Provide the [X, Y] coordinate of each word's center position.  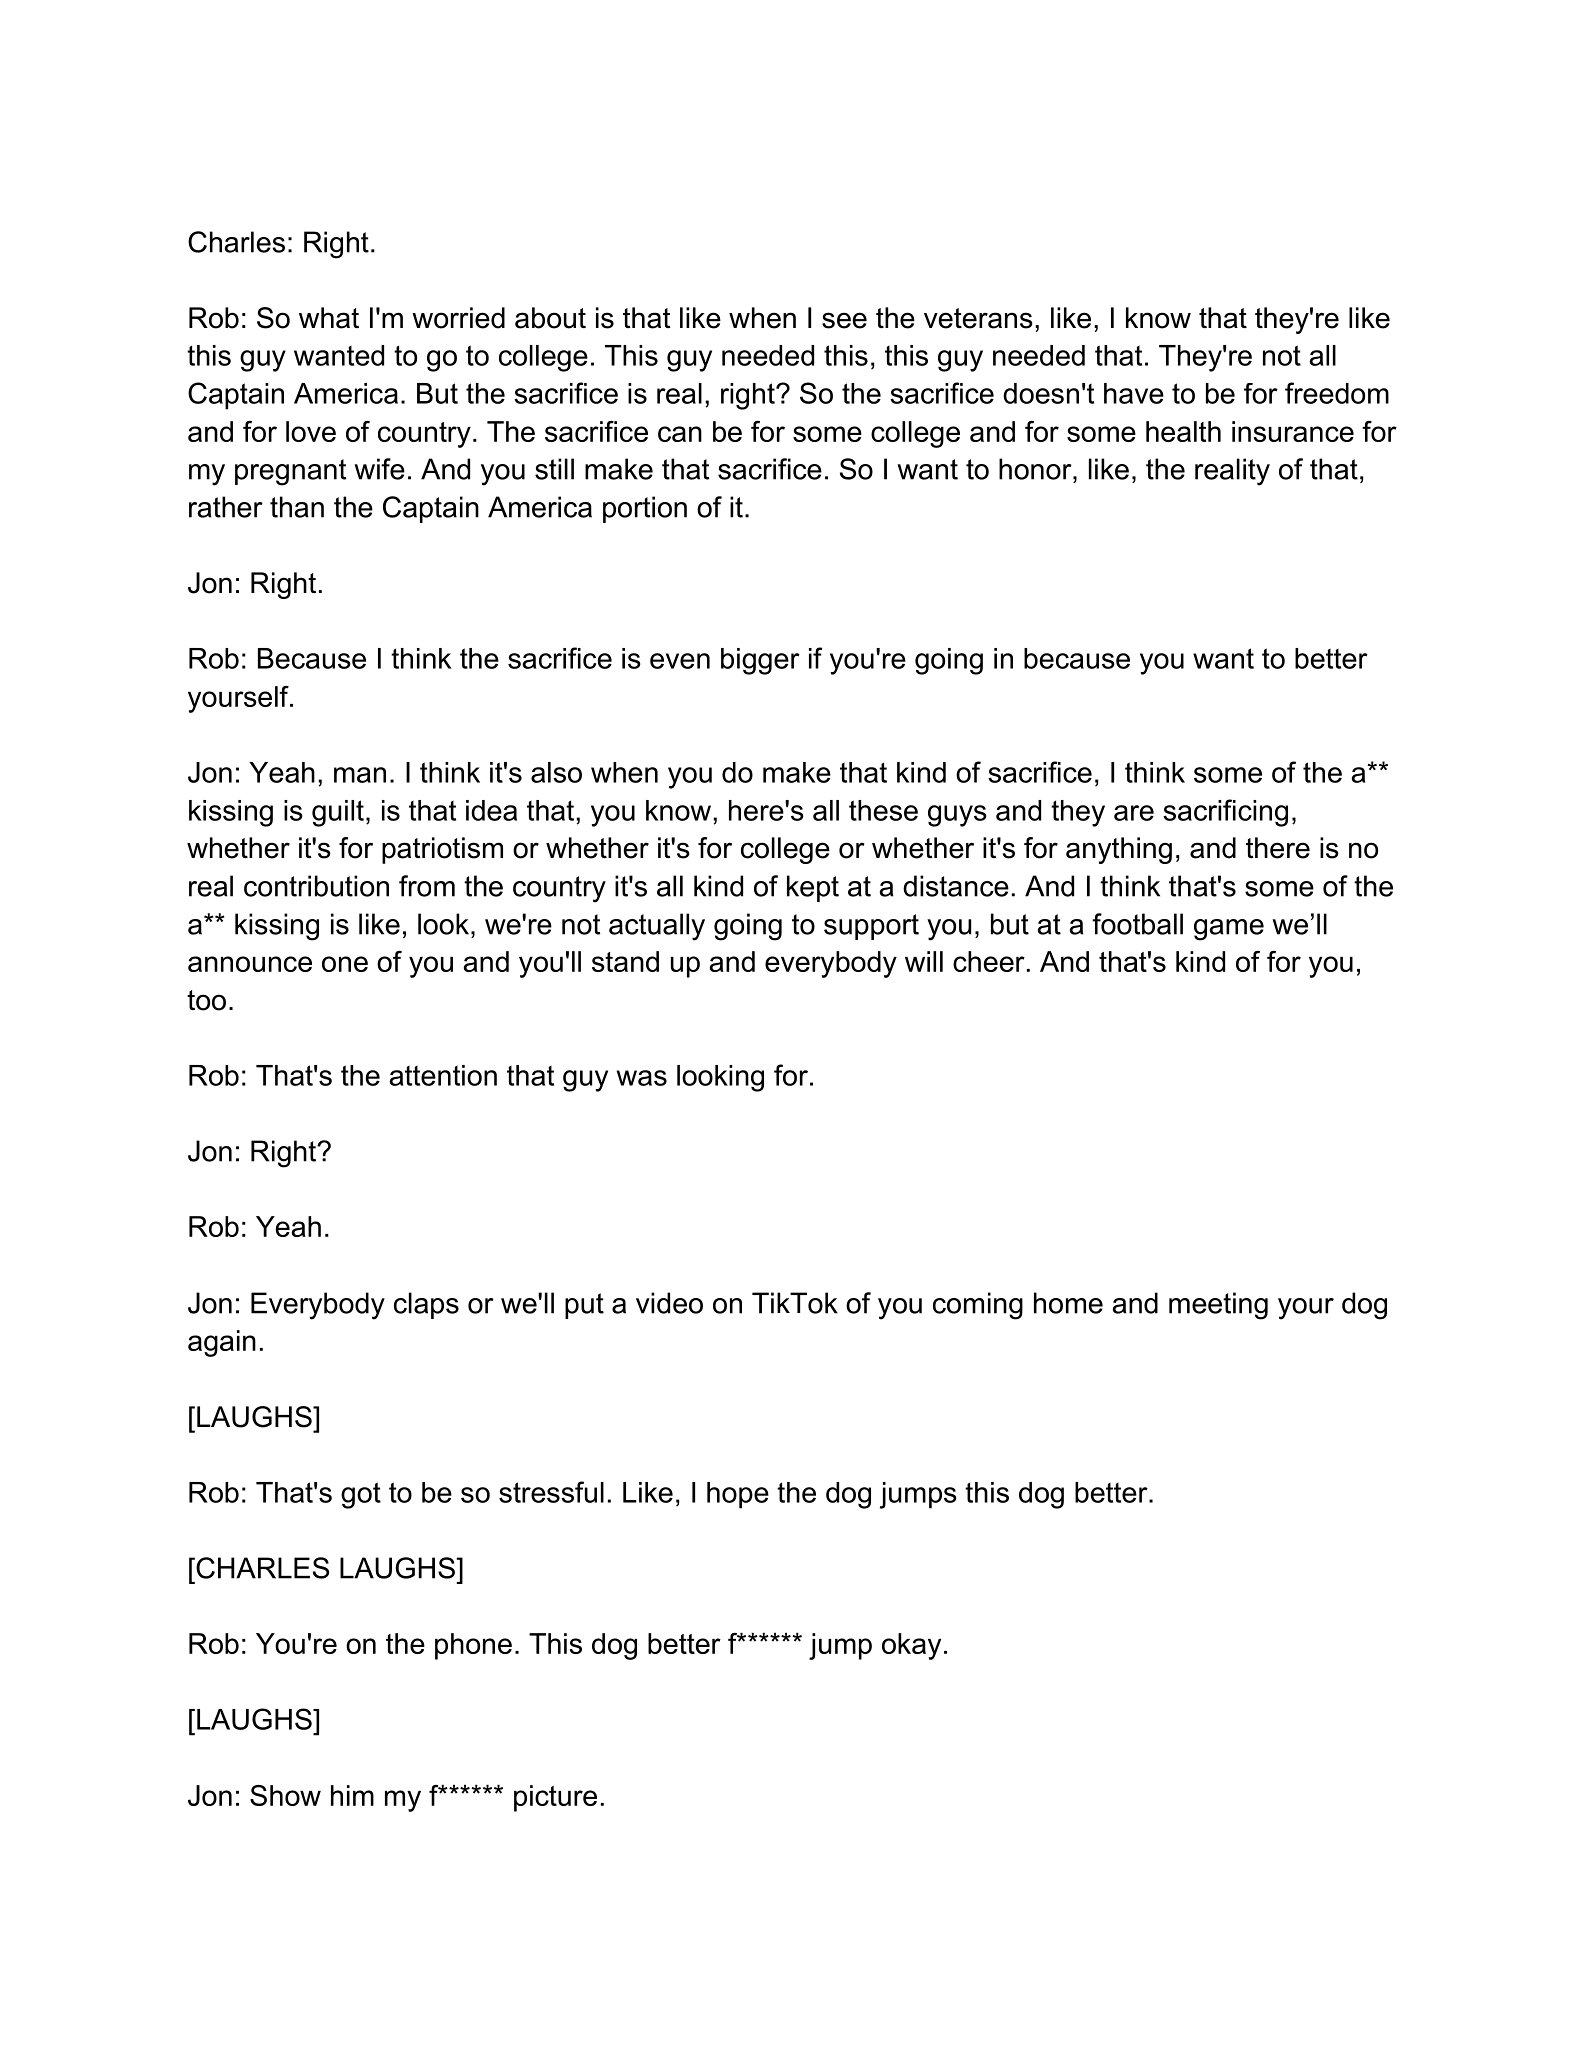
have [1134, 393]
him [352, 1795]
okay [911, 1646]
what [329, 318]
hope [738, 1495]
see [844, 320]
